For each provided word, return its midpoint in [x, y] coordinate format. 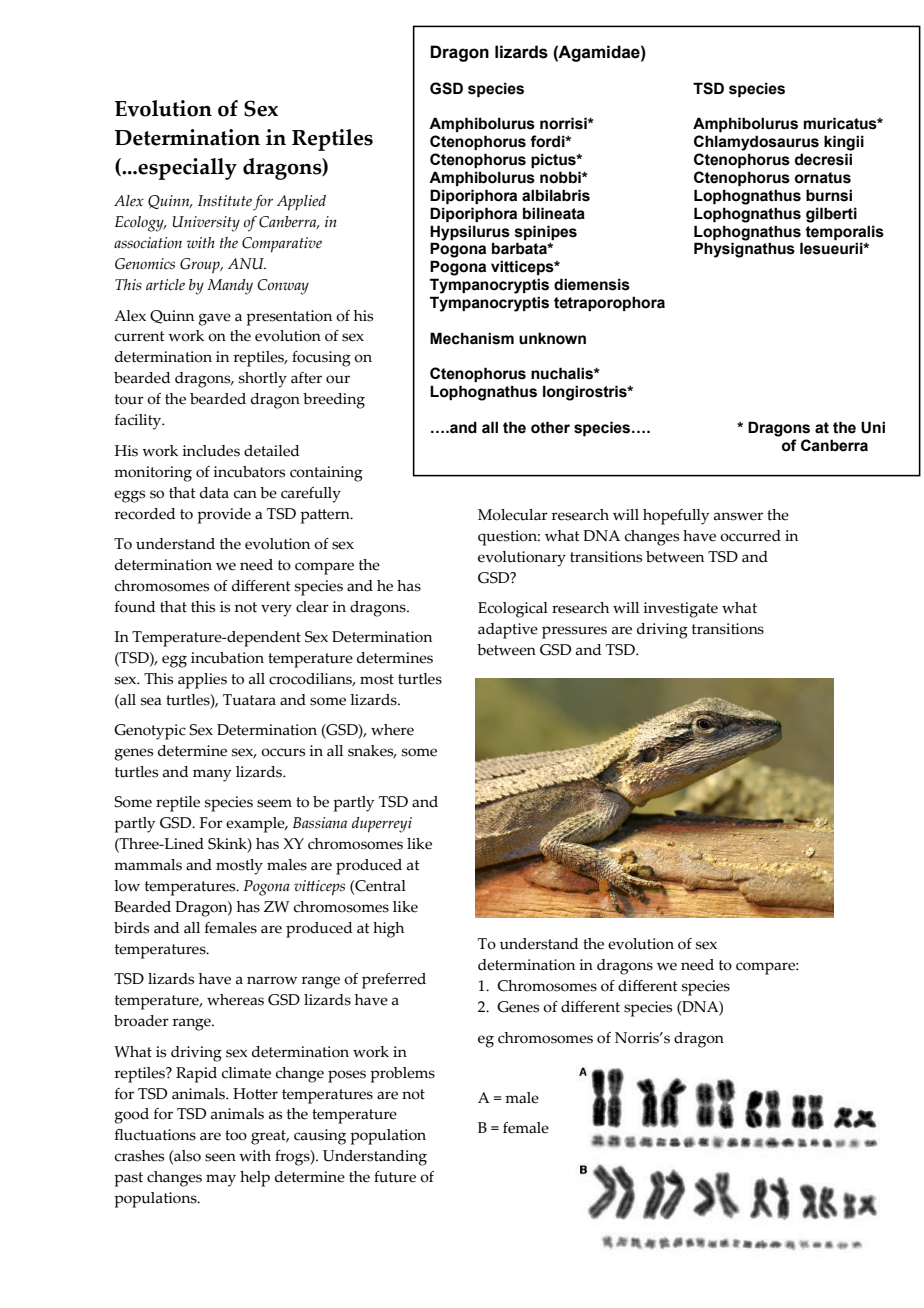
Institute [225, 201]
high [388, 930]
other [550, 427]
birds [131, 928]
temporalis [844, 232]
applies [202, 681]
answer [738, 516]
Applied [301, 203]
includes [211, 451]
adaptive [508, 631]
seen [220, 1157]
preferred [394, 981]
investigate [680, 610]
